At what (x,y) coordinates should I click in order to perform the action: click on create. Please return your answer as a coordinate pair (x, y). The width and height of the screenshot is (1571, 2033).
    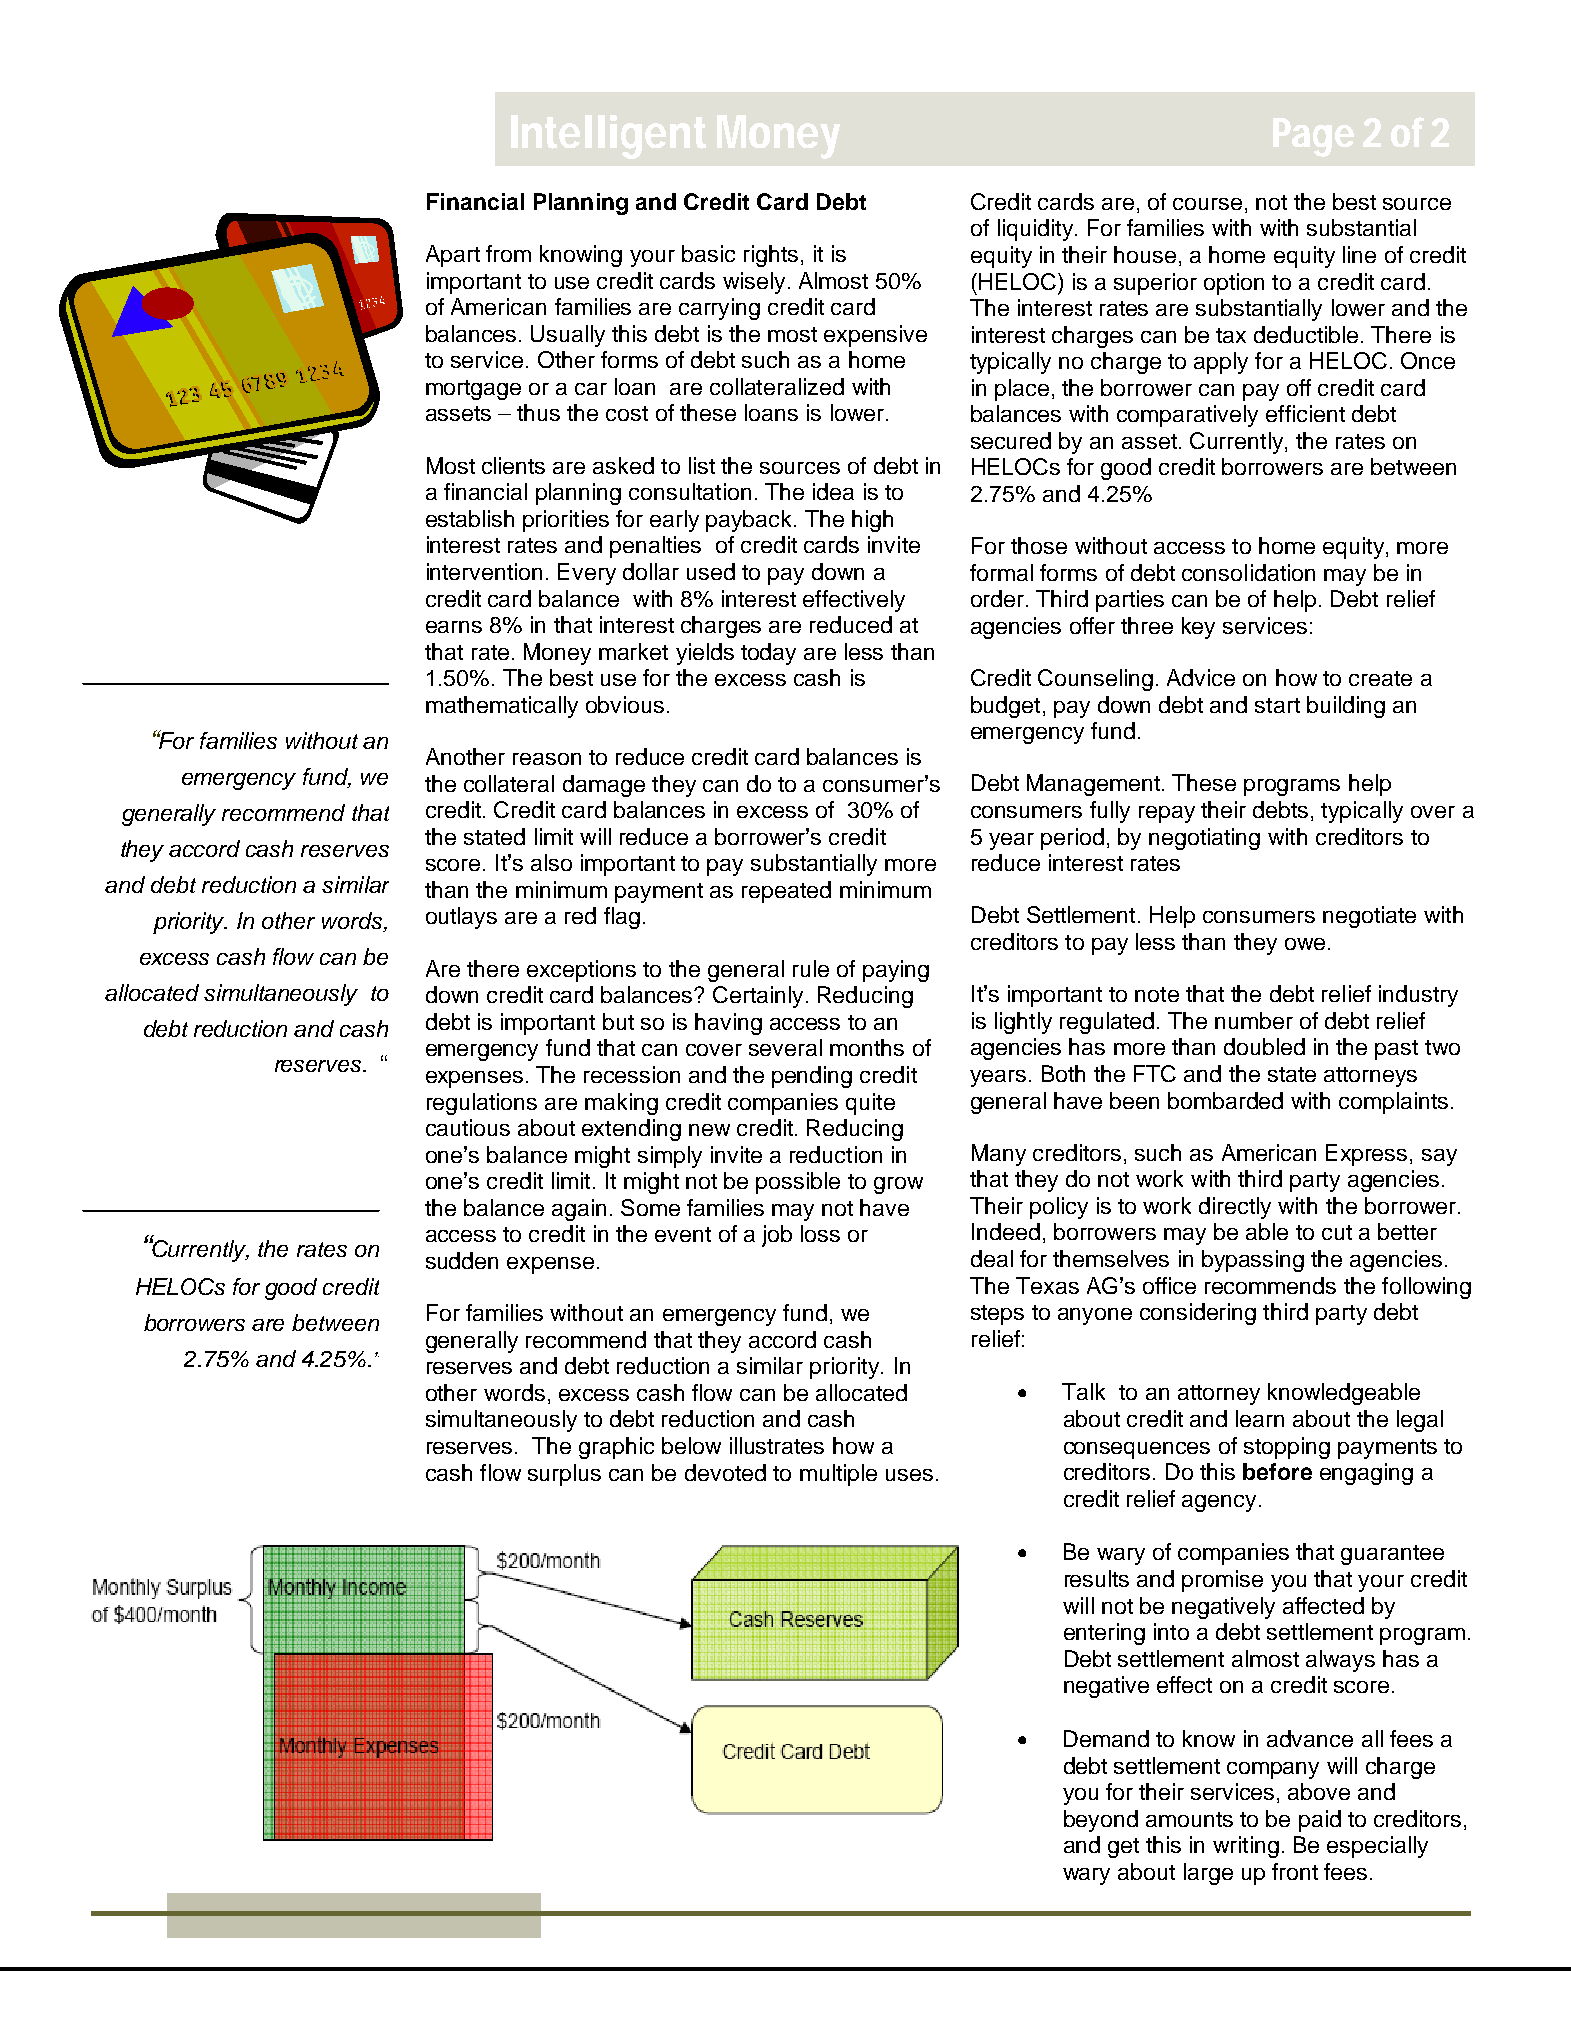
    Looking at the image, I should click on (1380, 678).
